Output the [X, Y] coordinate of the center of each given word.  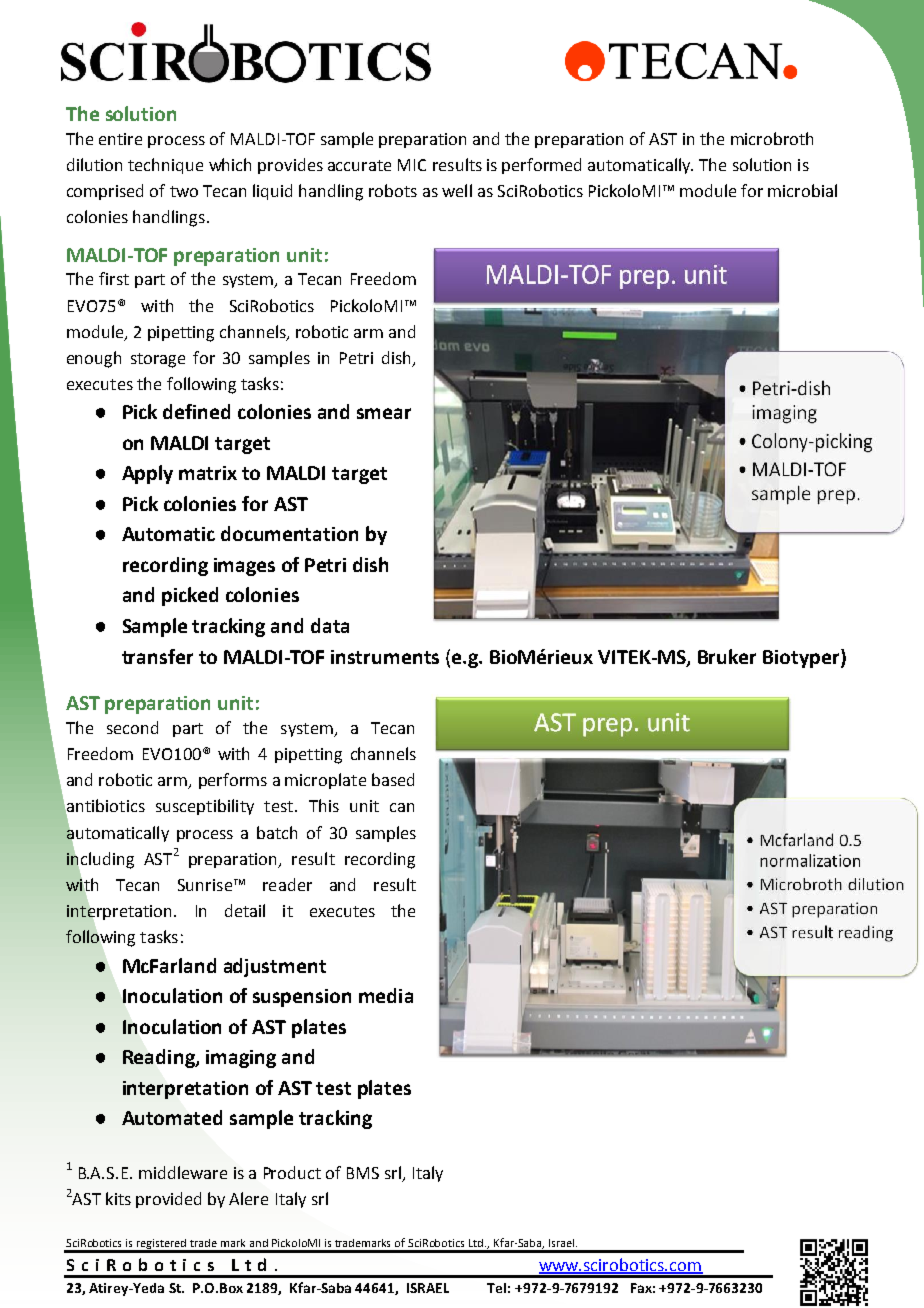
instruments [385, 657]
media [386, 995]
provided [168, 1200]
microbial [802, 190]
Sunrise [205, 885]
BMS [363, 1173]
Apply [147, 474]
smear [384, 413]
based [393, 779]
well [457, 190]
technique [165, 166]
